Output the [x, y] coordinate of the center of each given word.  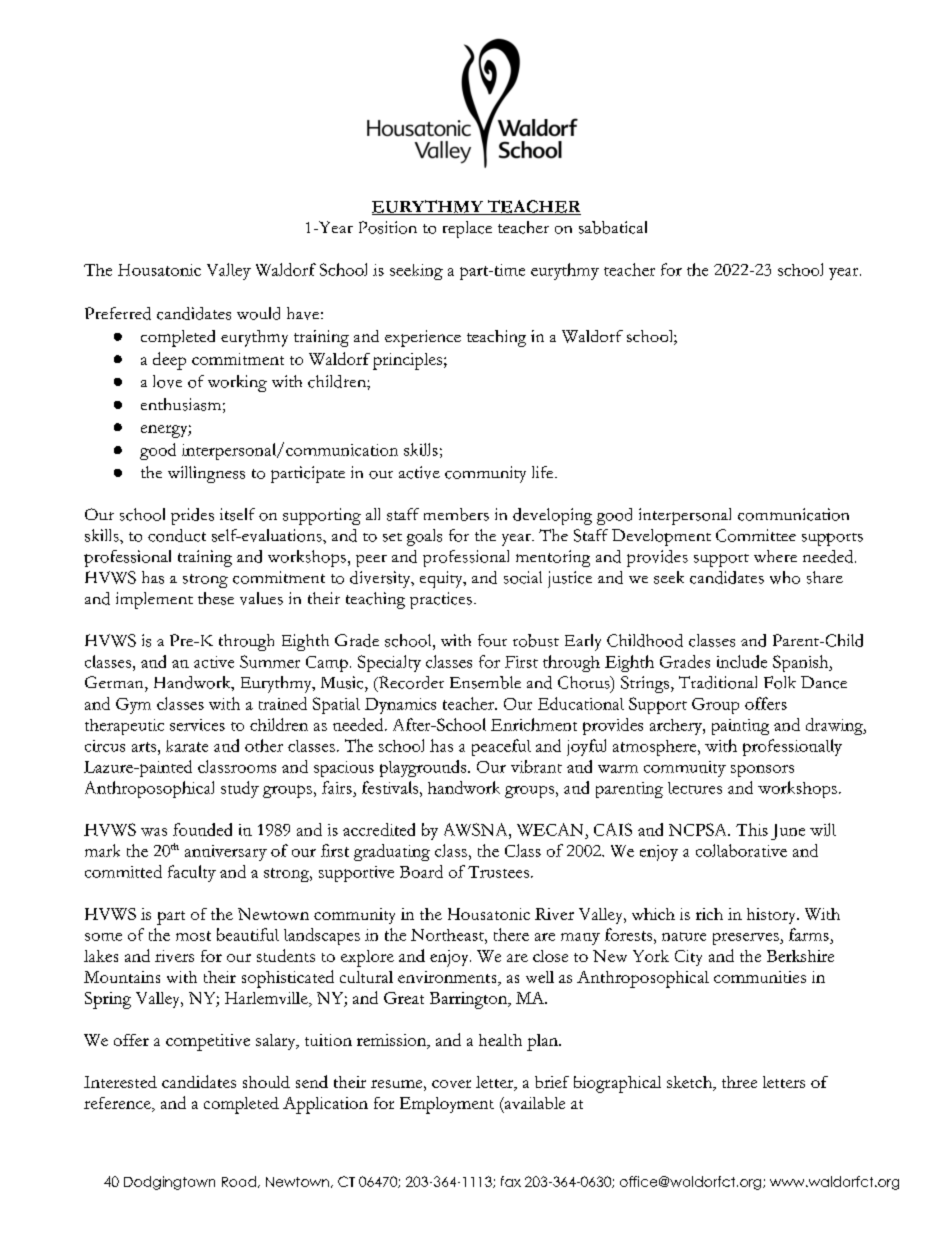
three [739, 1082]
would [258, 313]
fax [511, 1181]
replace [467, 229]
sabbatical [613, 227]
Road [239, 1181]
